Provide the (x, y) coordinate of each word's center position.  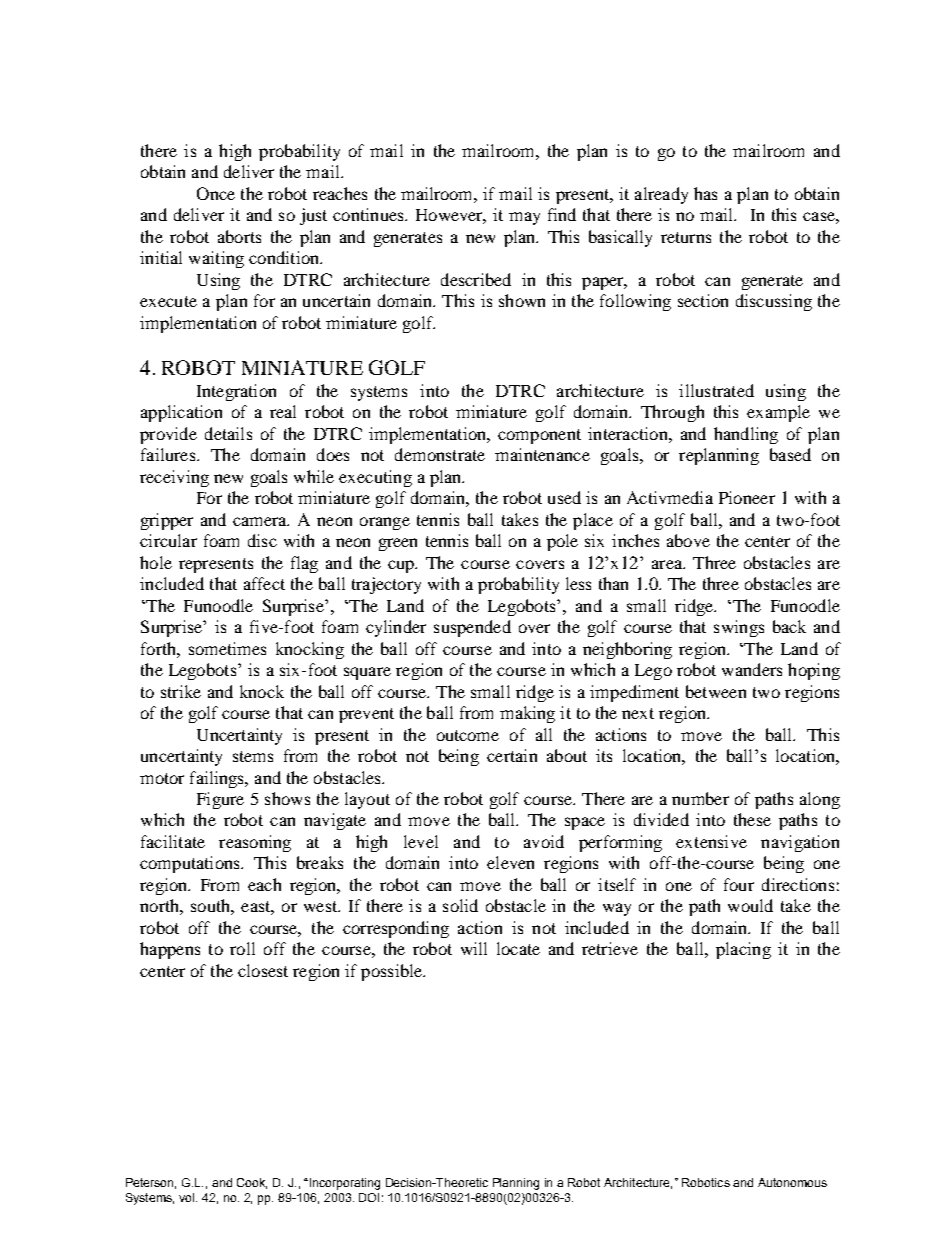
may (524, 218)
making (527, 714)
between (716, 691)
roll (242, 948)
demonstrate (440, 454)
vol (188, 1197)
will (474, 948)
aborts (239, 236)
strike (181, 691)
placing (743, 950)
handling (746, 435)
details (228, 433)
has (705, 193)
